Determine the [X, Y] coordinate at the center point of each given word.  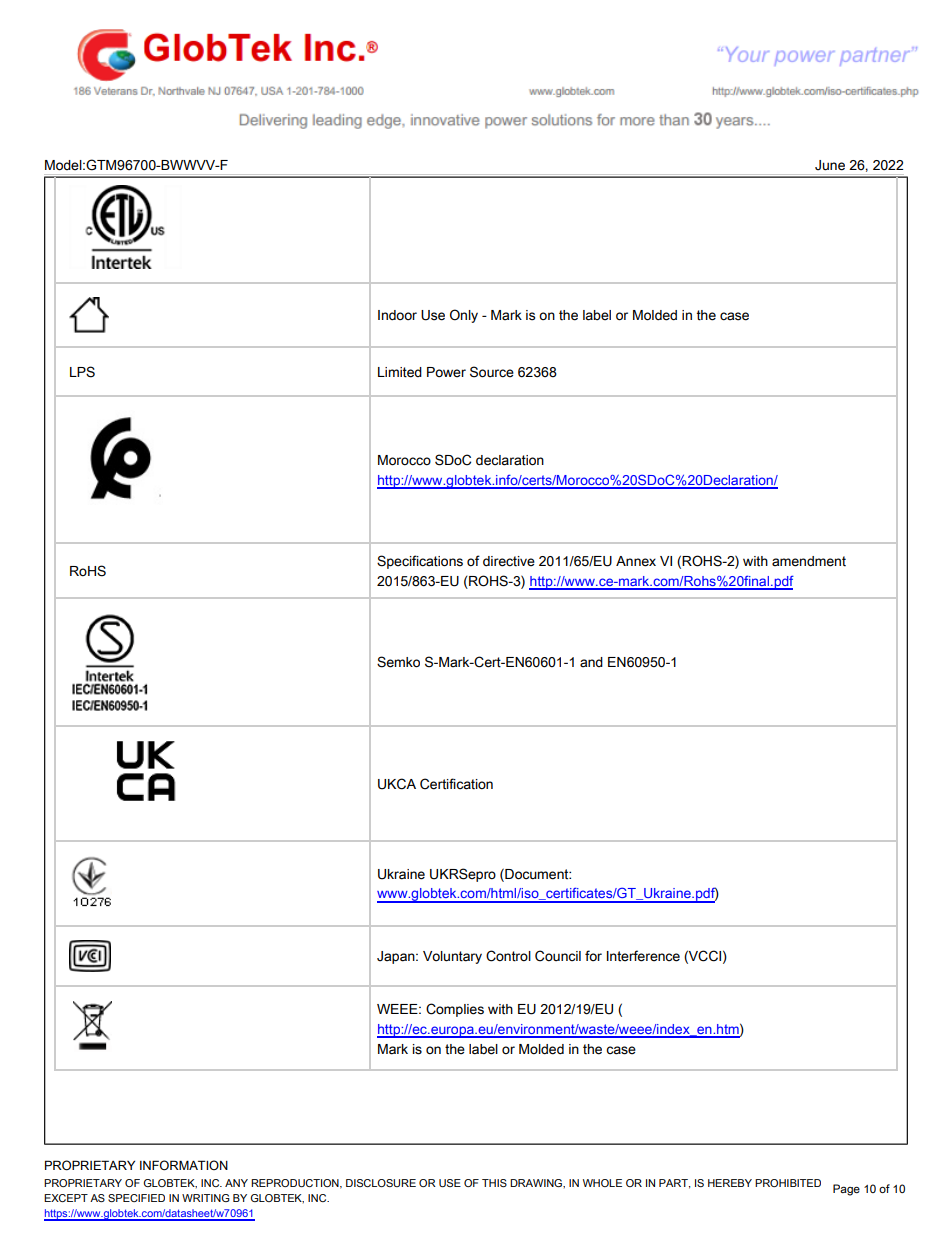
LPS [82, 372]
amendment [809, 561]
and [591, 662]
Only [464, 316]
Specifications [420, 562]
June [830, 165]
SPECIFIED [136, 1198]
